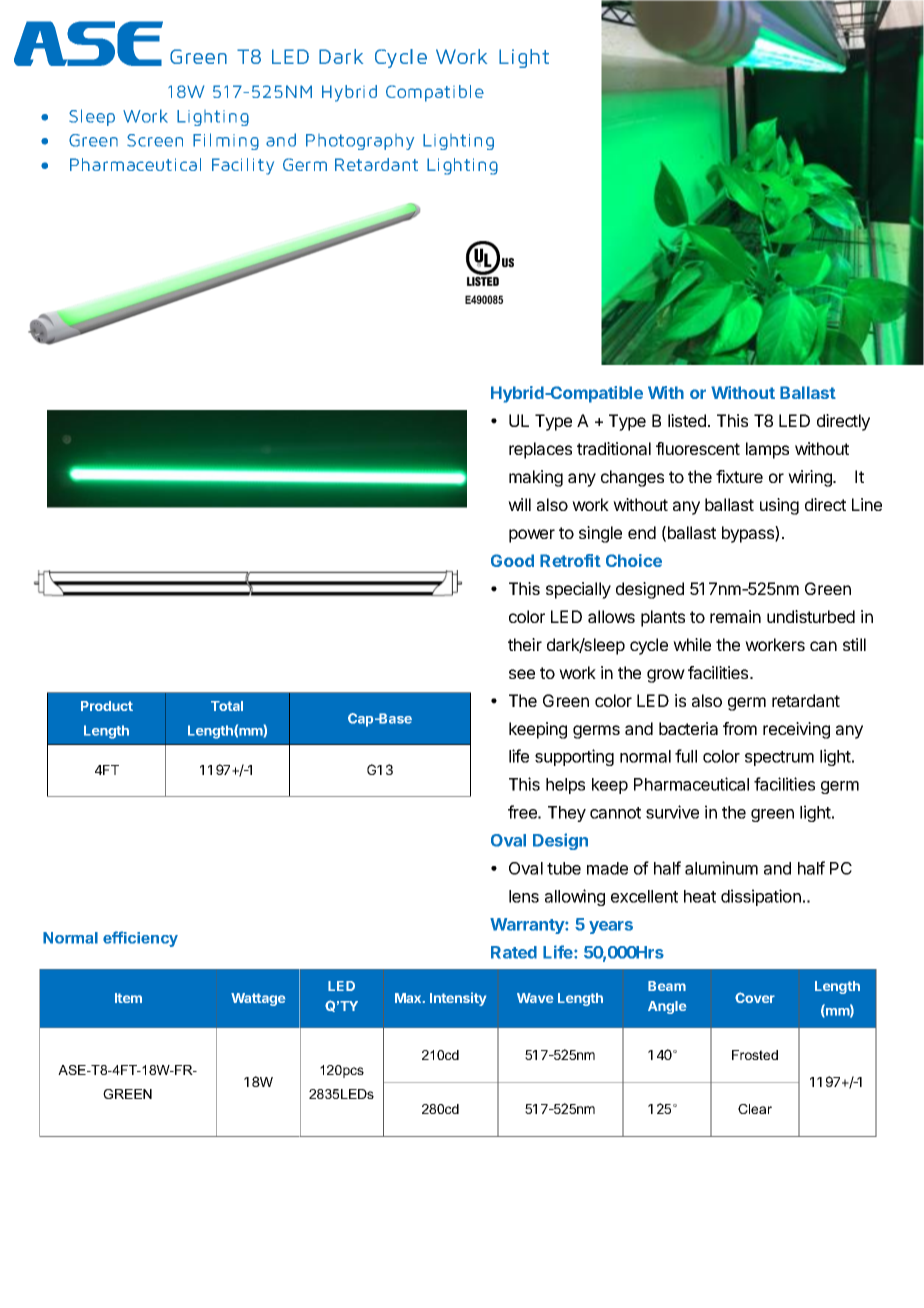 The height and width of the screenshot is (1308, 924). Describe the element at coordinates (522, 674) in the screenshot. I see `see` at that location.
